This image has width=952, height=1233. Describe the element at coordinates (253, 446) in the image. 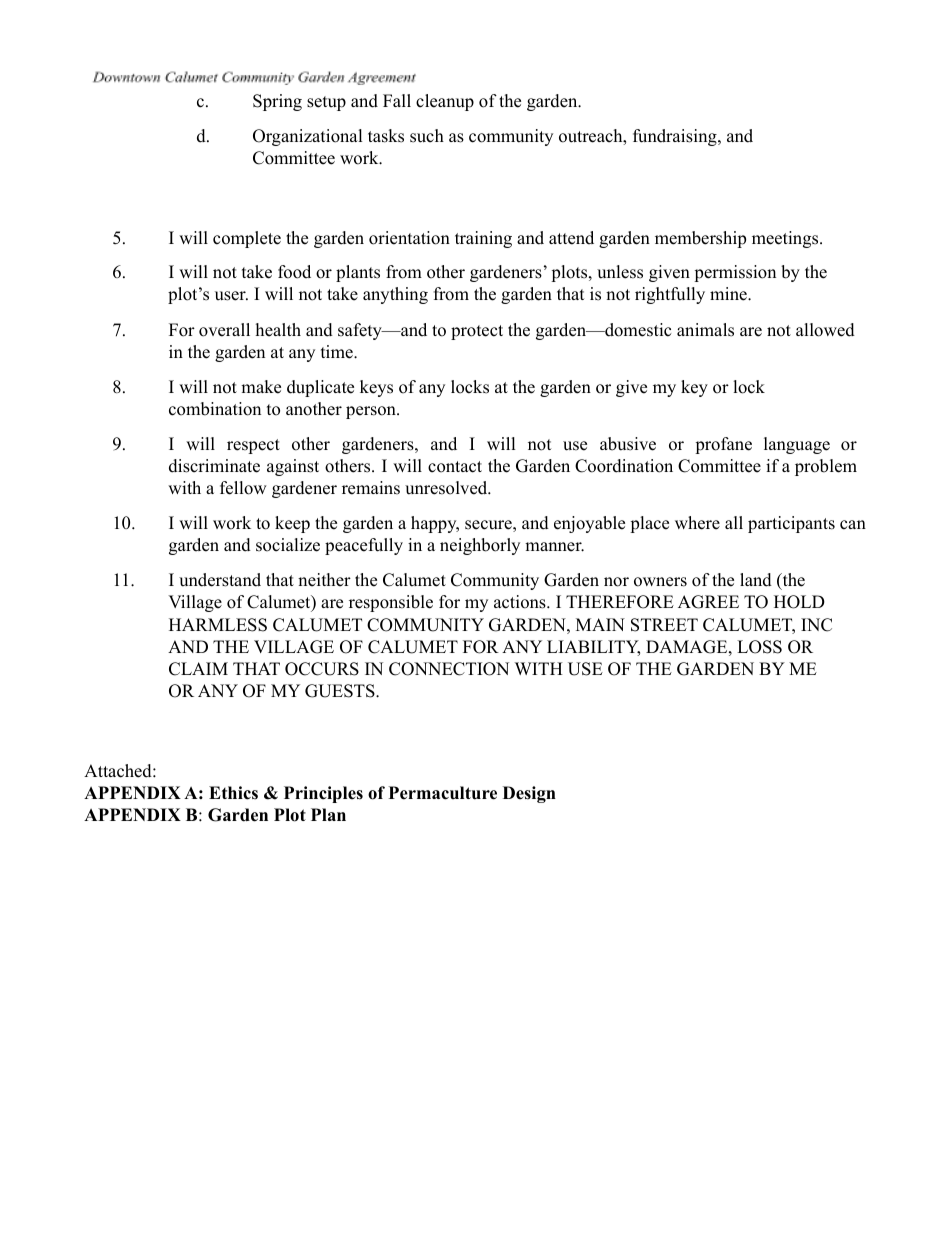

I see `respect` at that location.
